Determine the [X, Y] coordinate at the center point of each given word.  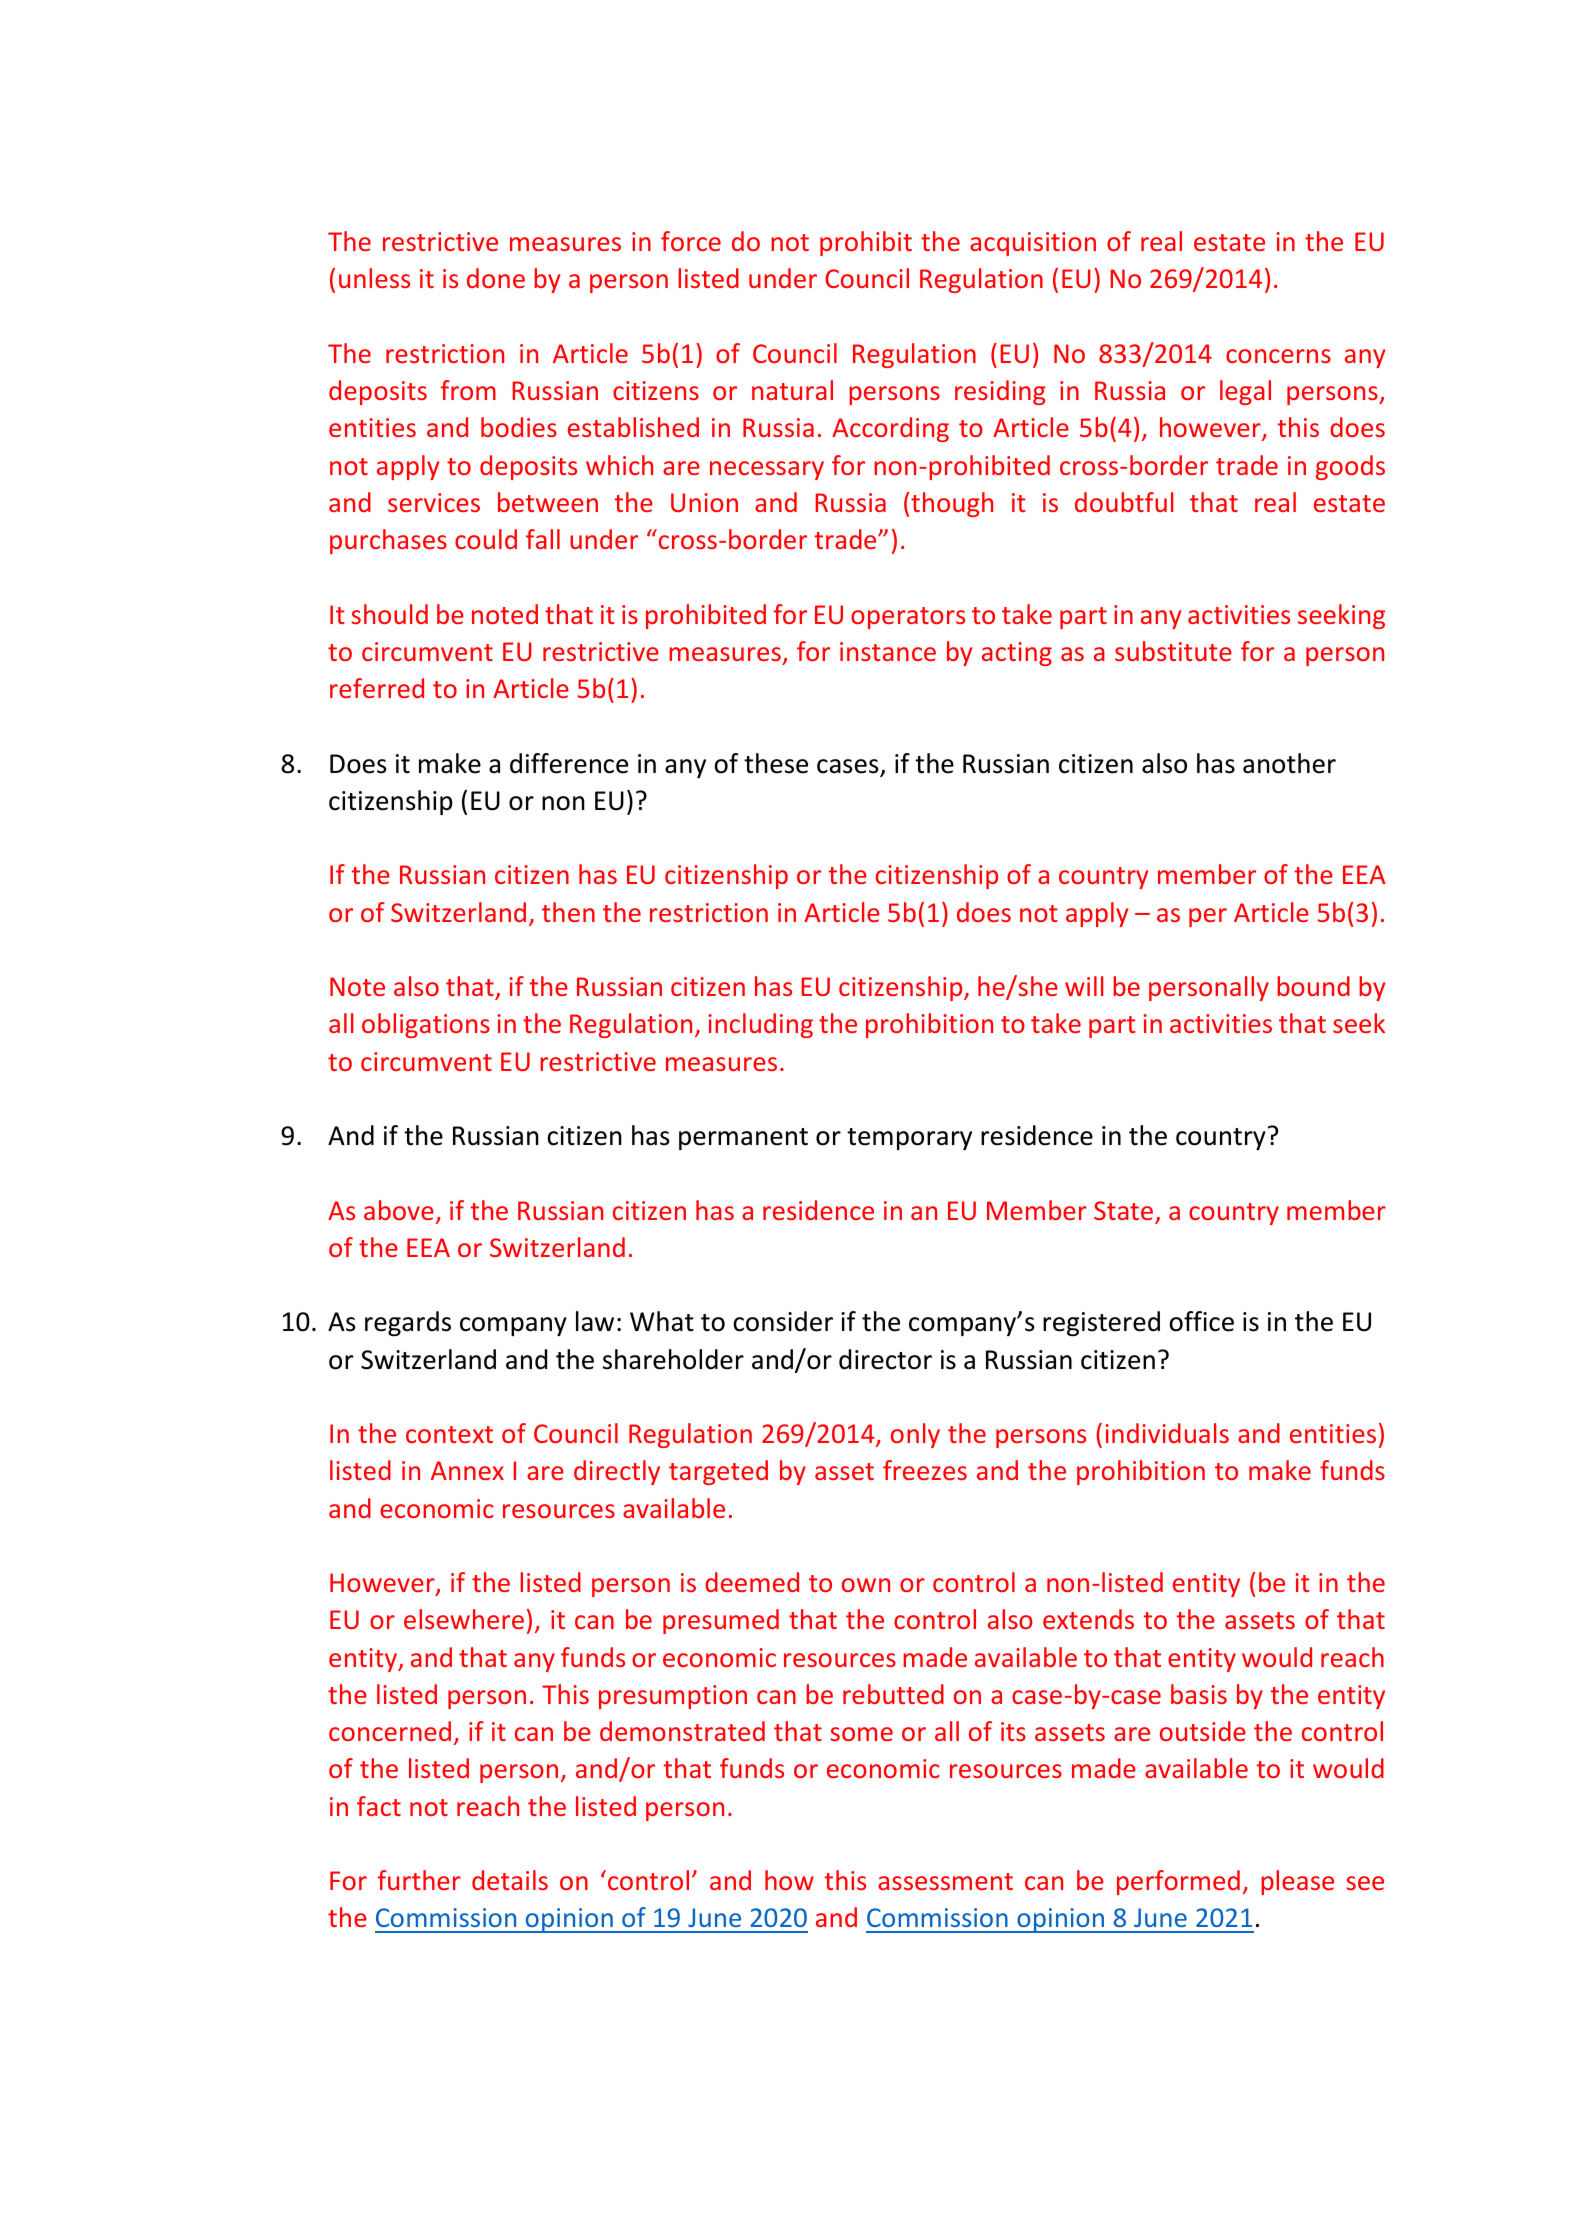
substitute [1173, 651]
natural [792, 390]
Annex [467, 1470]
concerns [1278, 356]
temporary [909, 1139]
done [496, 278]
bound [1313, 986]
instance [888, 651]
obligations [426, 1025]
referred [377, 688]
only [915, 1435]
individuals [1167, 1433]
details [510, 1880]
